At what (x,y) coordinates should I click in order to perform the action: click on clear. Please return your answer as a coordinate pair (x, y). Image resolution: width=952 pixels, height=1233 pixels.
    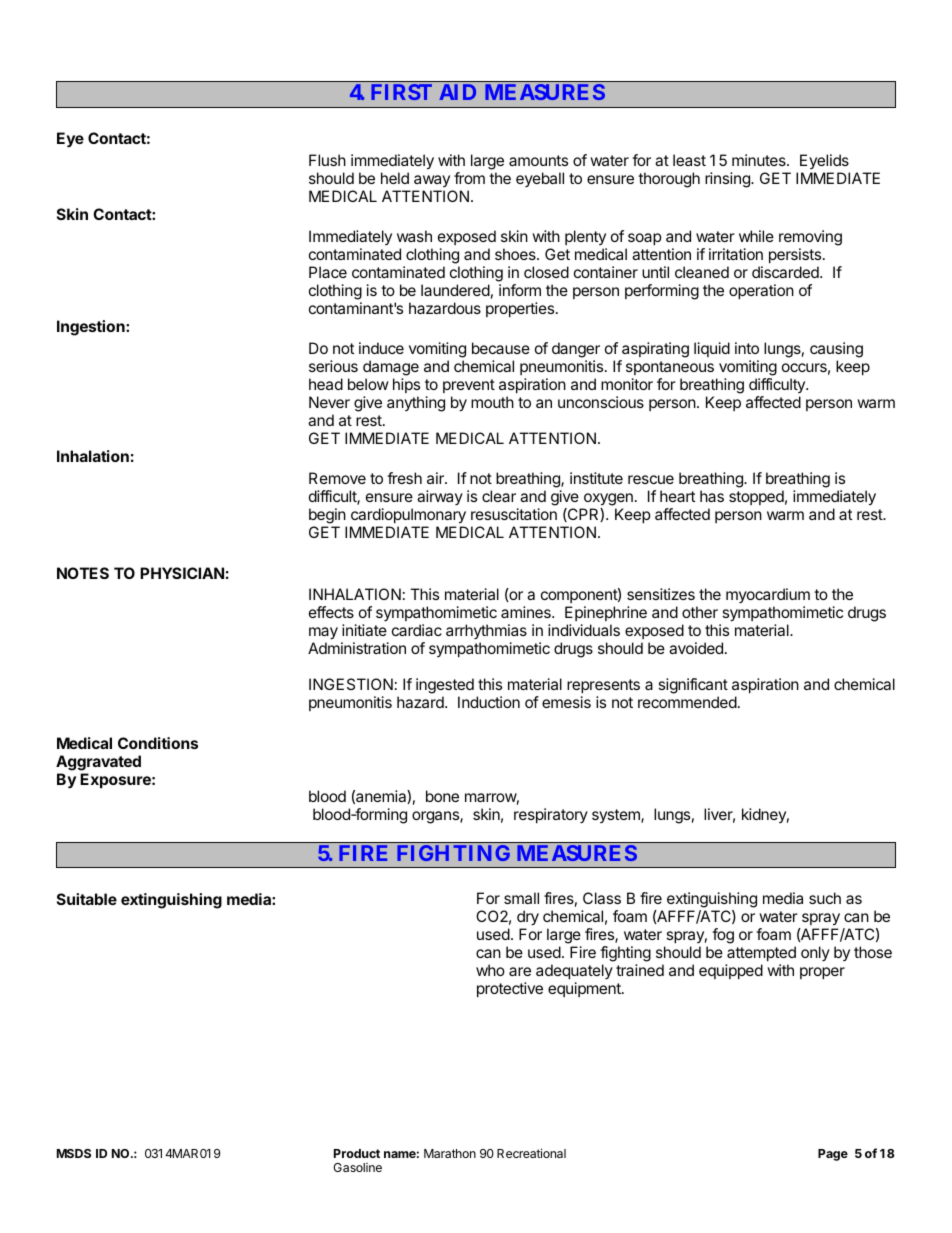
    Looking at the image, I should click on (499, 496).
